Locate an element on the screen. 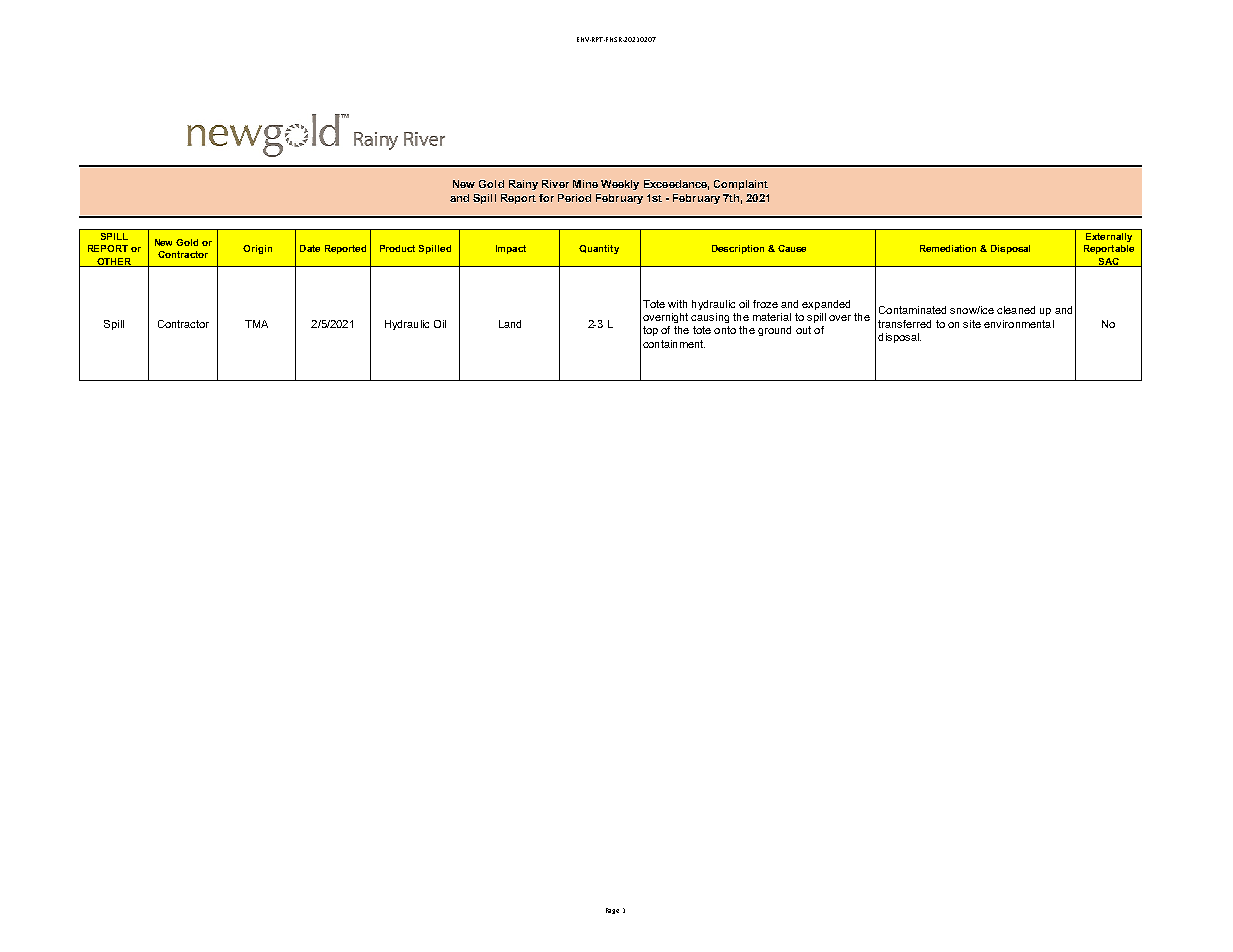 The height and width of the screenshot is (952, 1233). TMA is located at coordinates (256, 324).
